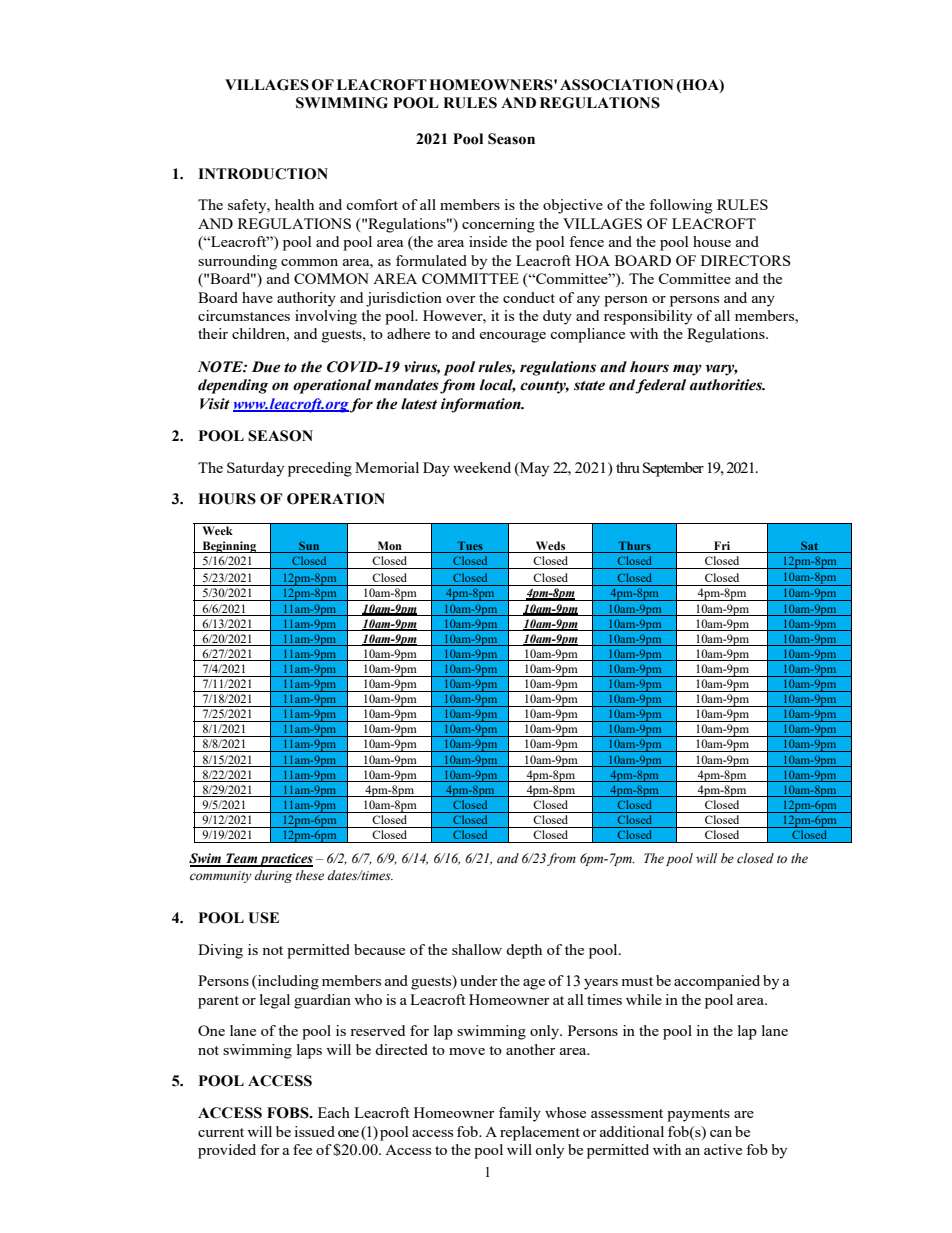 The image size is (952, 1233). What do you see at coordinates (722, 545) in the image?
I see `Fri` at bounding box center [722, 545].
